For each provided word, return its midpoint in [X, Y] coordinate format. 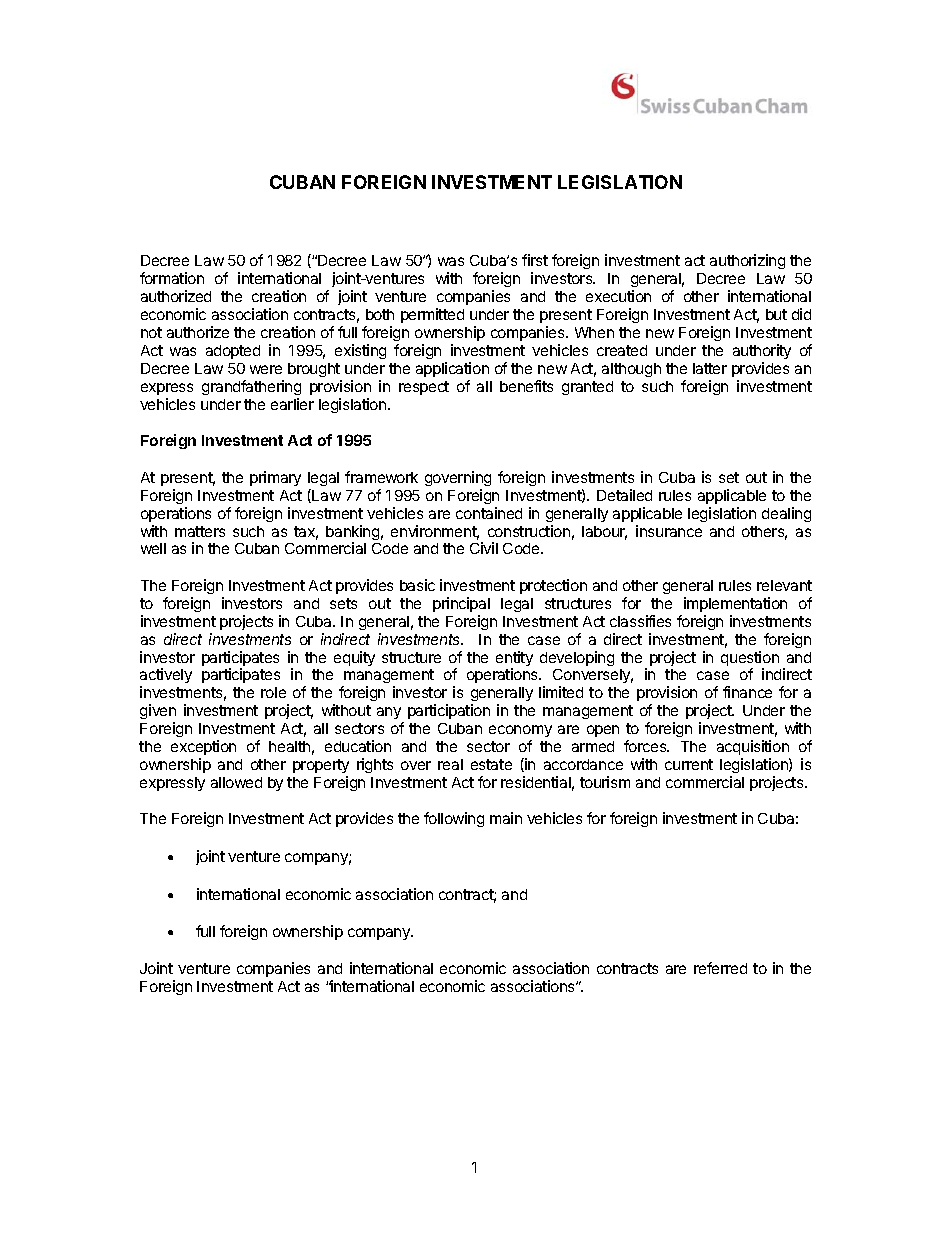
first [535, 260]
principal [461, 604]
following [454, 819]
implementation [735, 604]
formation [172, 278]
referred [720, 968]
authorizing [747, 261]
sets [343, 603]
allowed [236, 782]
